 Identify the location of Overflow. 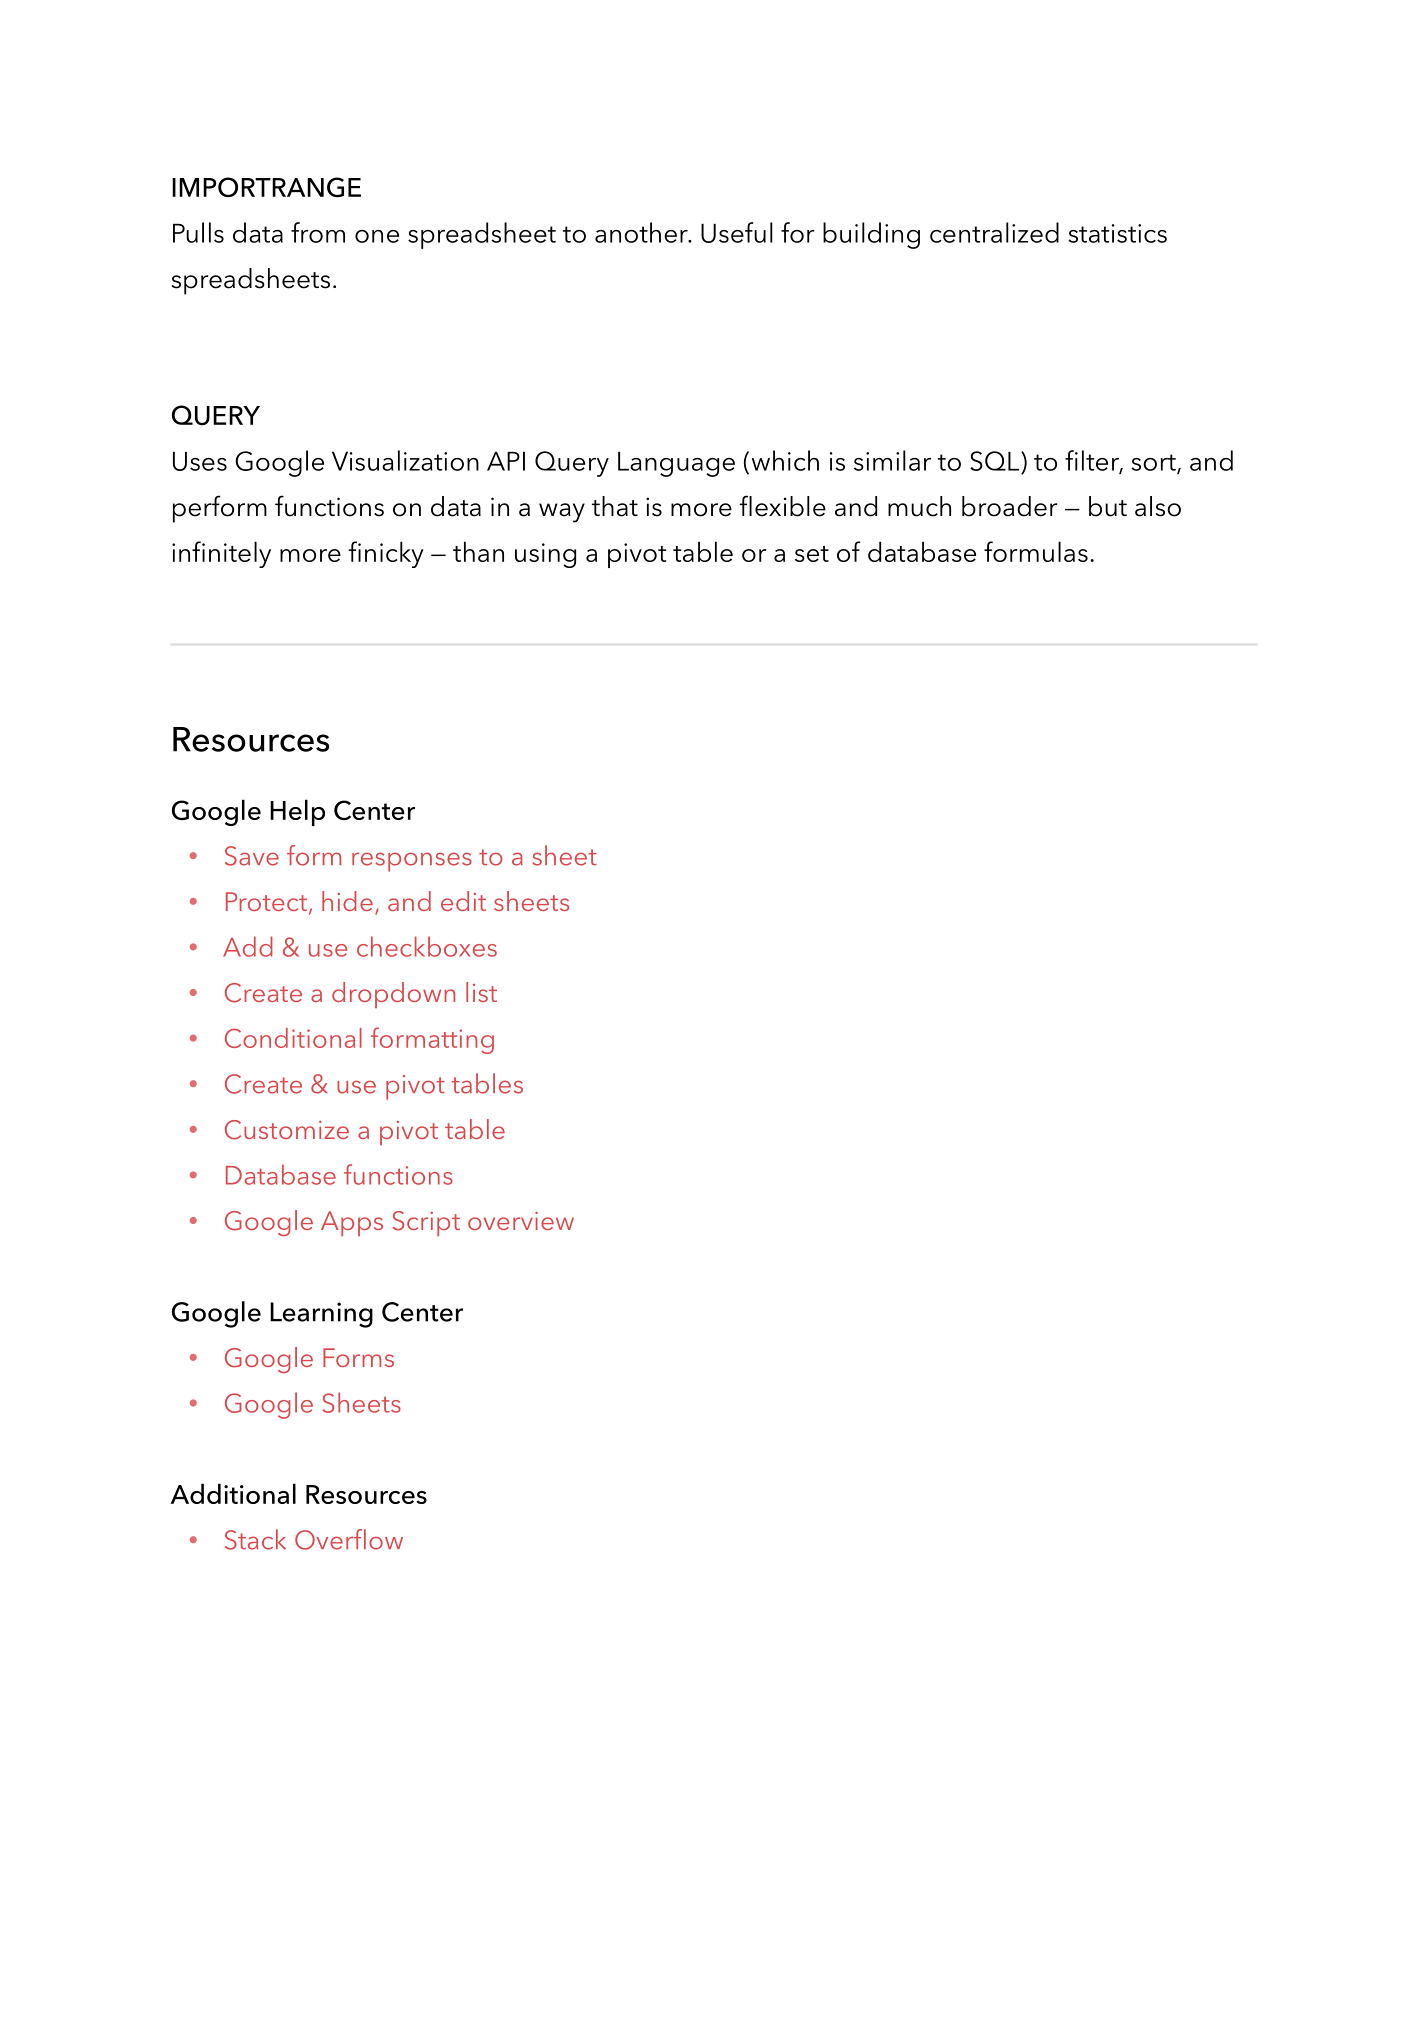
(349, 1539).
